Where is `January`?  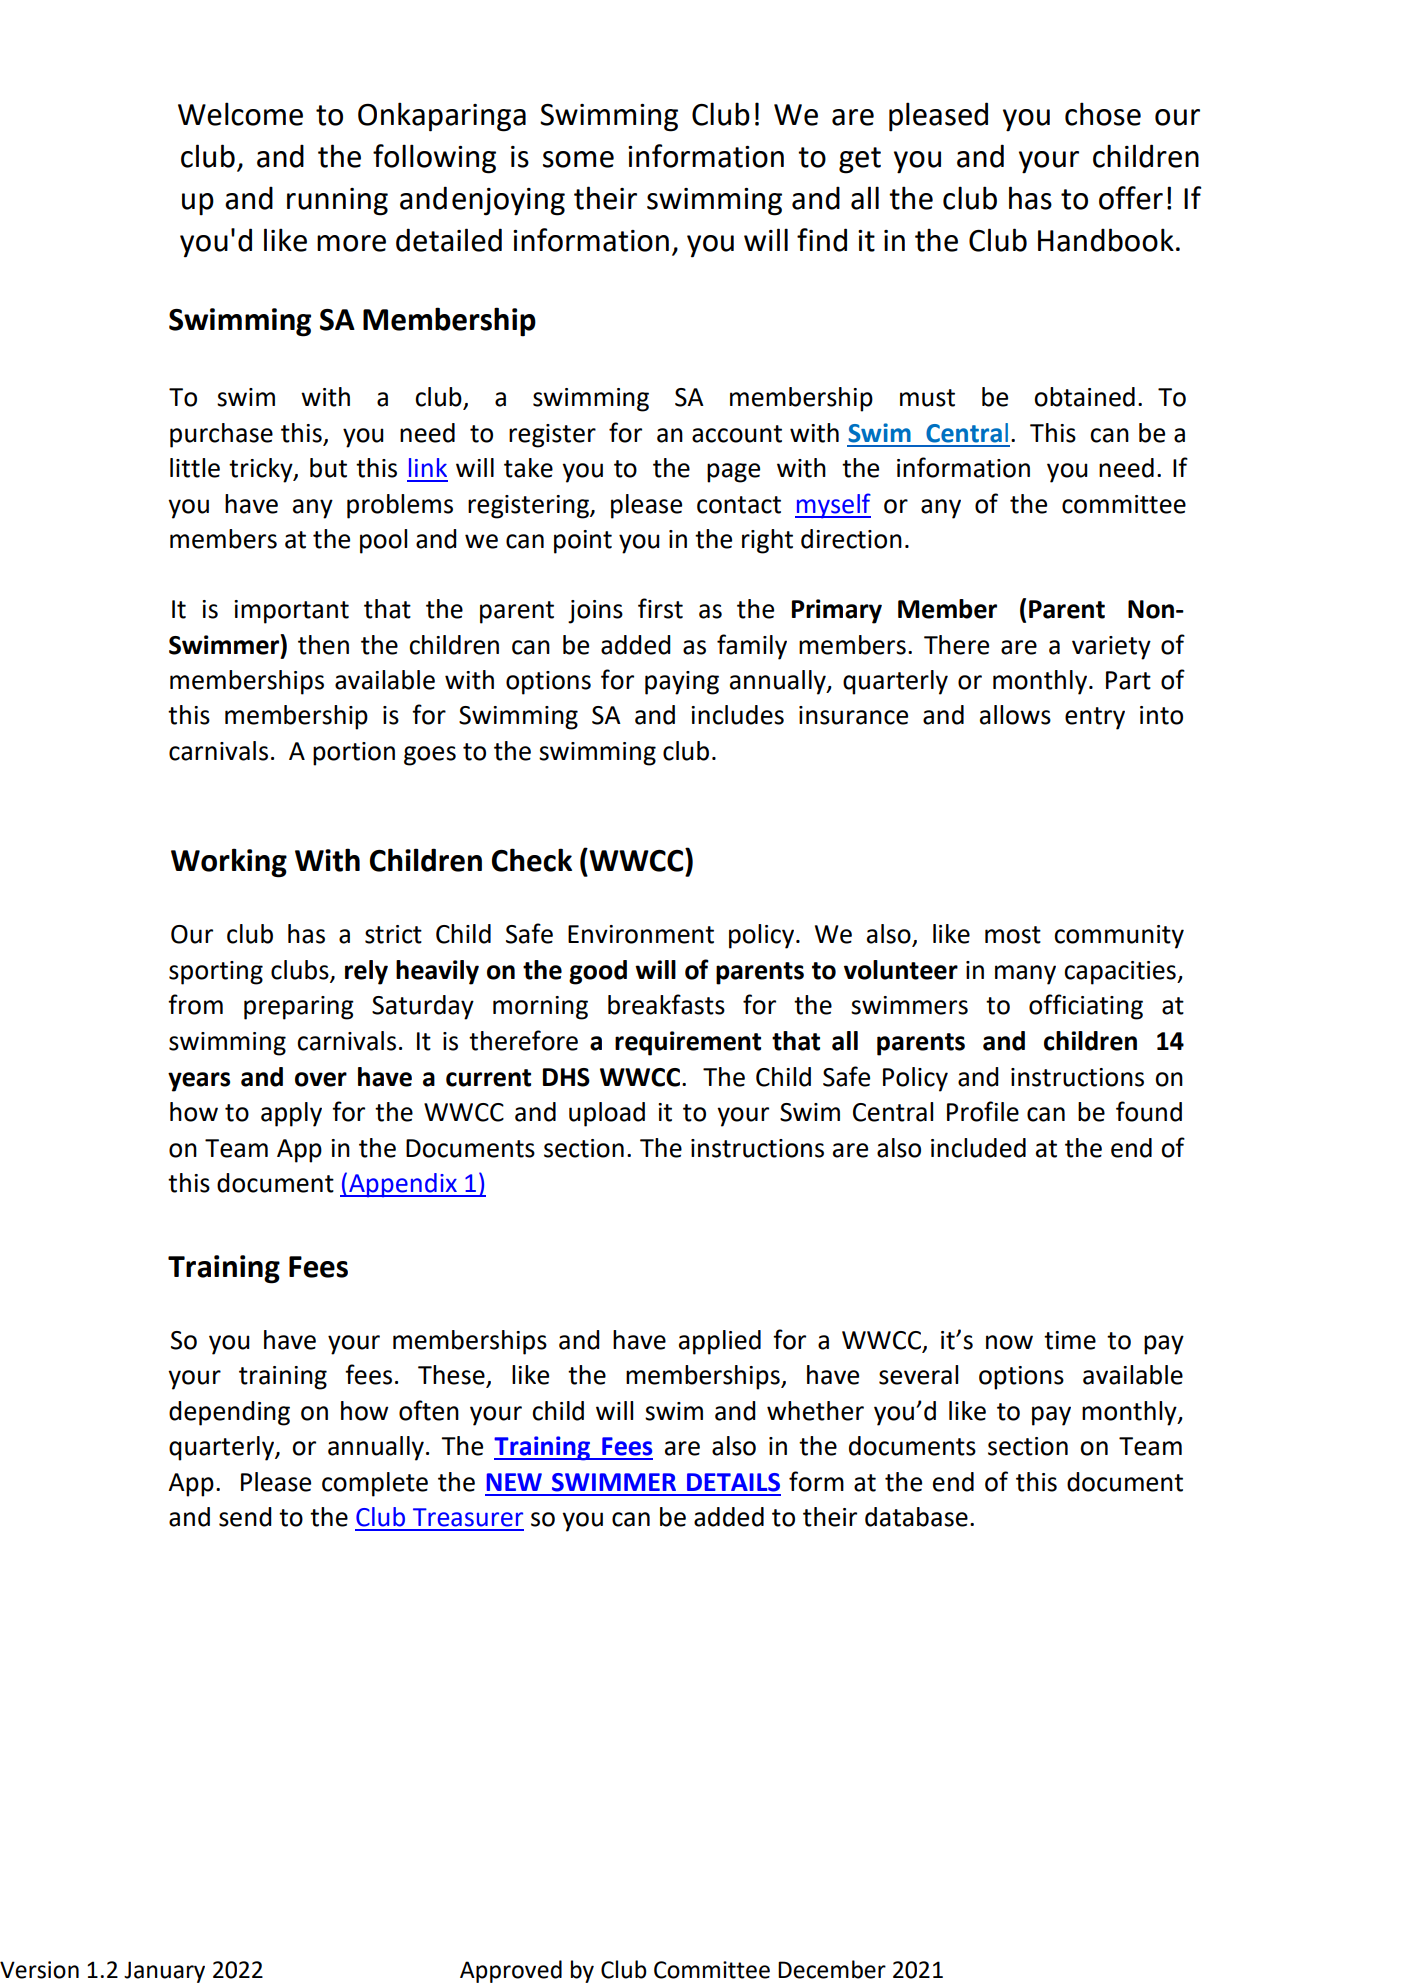 January is located at coordinates (164, 1972).
